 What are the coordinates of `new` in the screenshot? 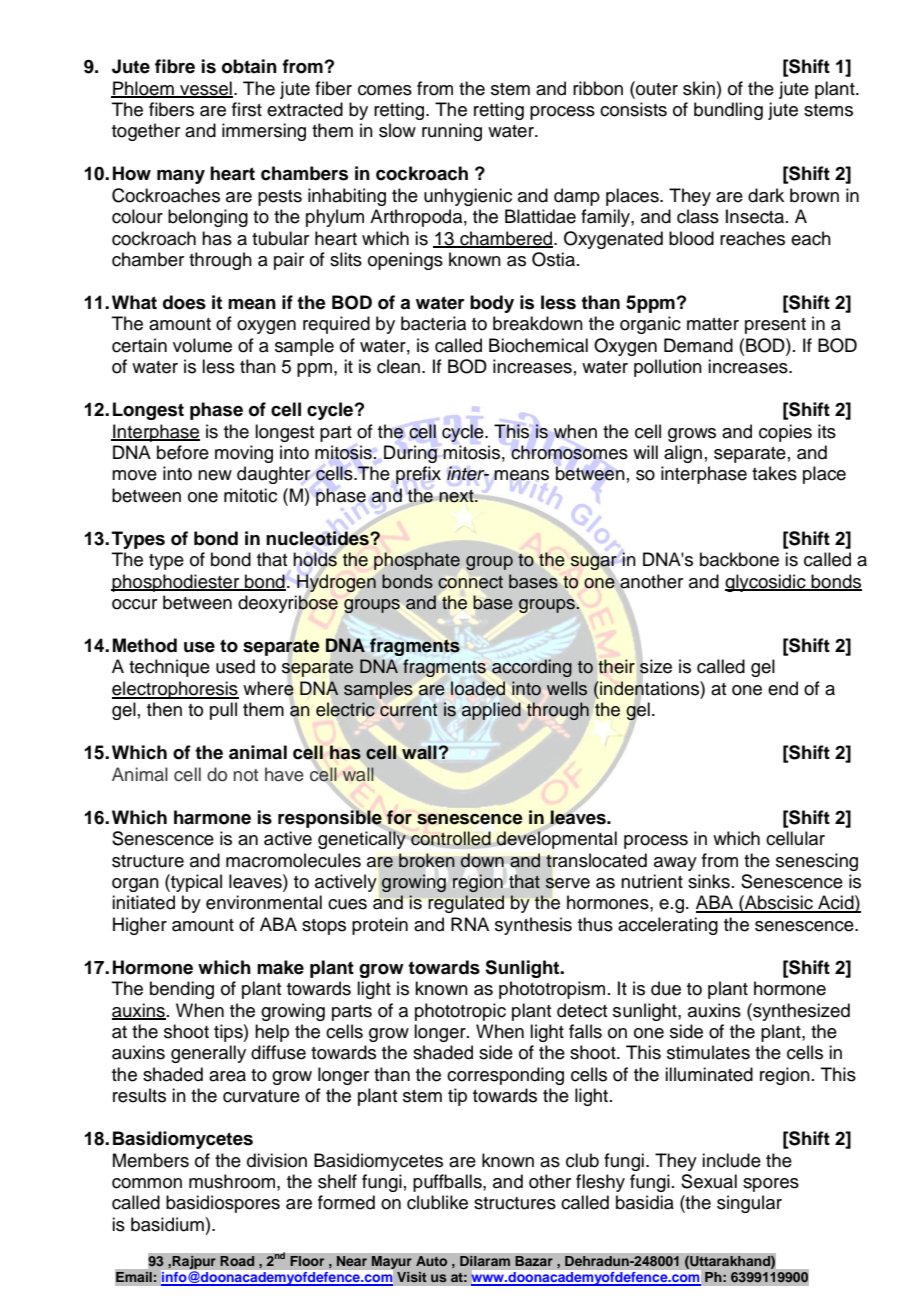 It's located at (215, 475).
